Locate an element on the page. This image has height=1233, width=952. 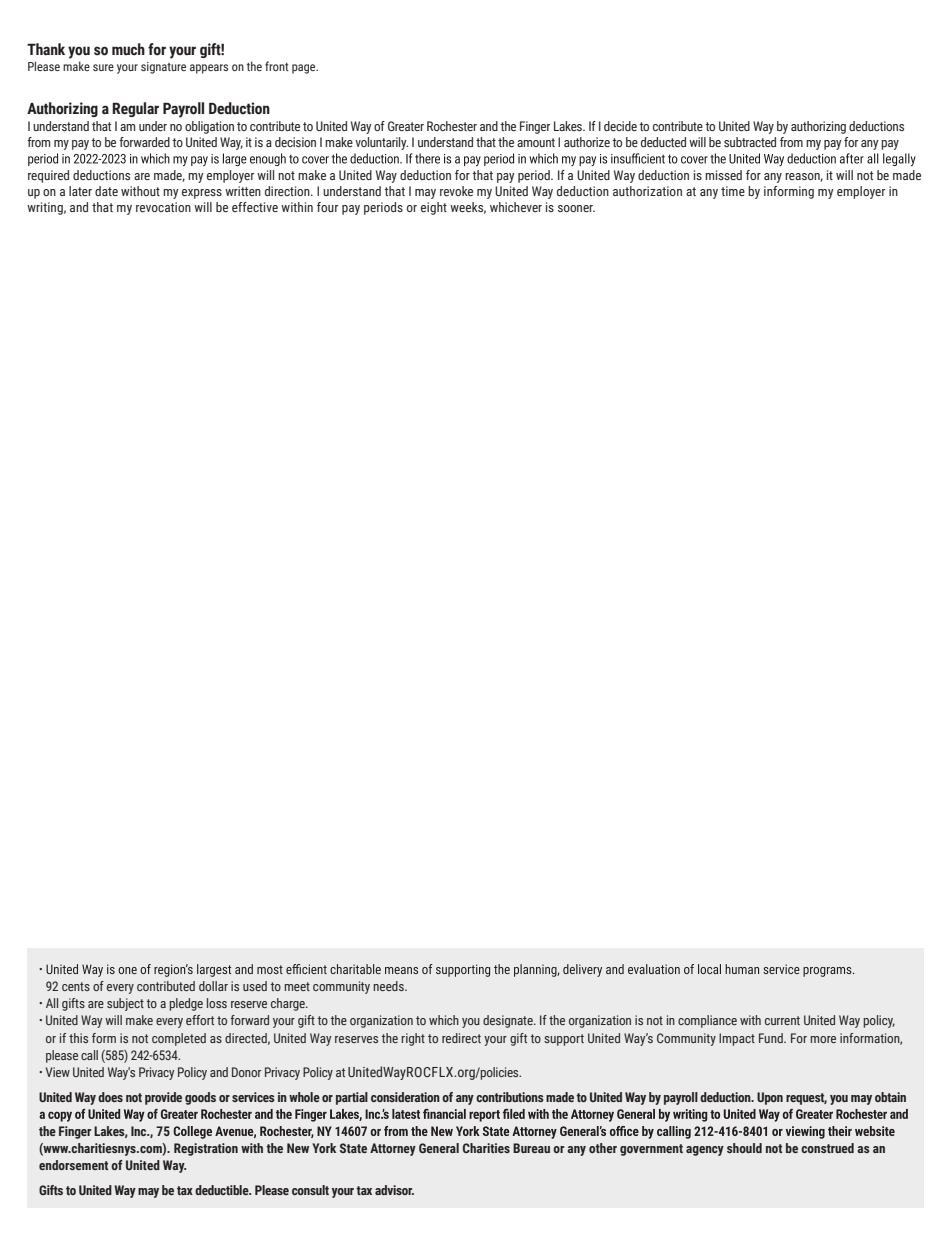
needs is located at coordinates (389, 986).
